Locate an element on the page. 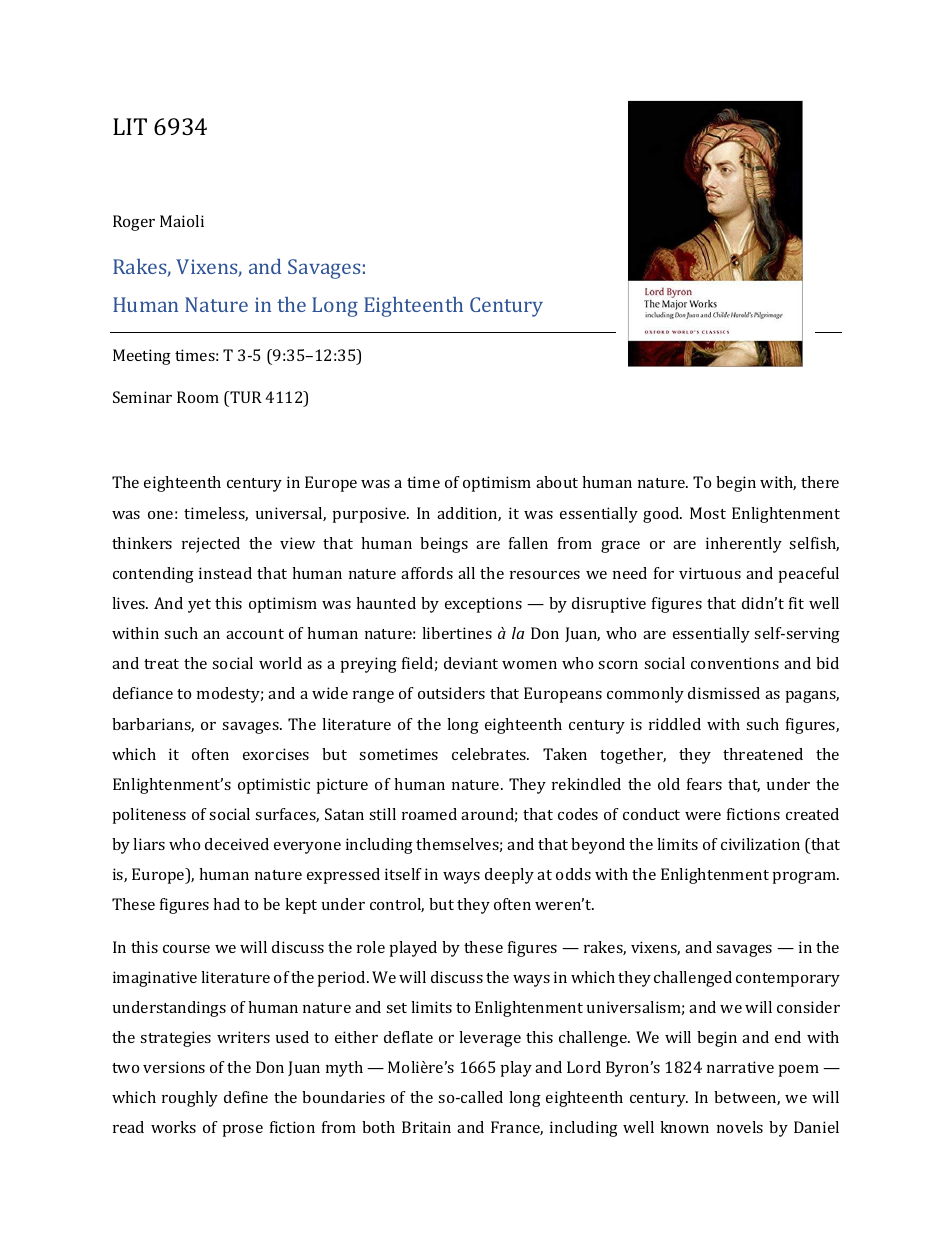  novels is located at coordinates (740, 1127).
